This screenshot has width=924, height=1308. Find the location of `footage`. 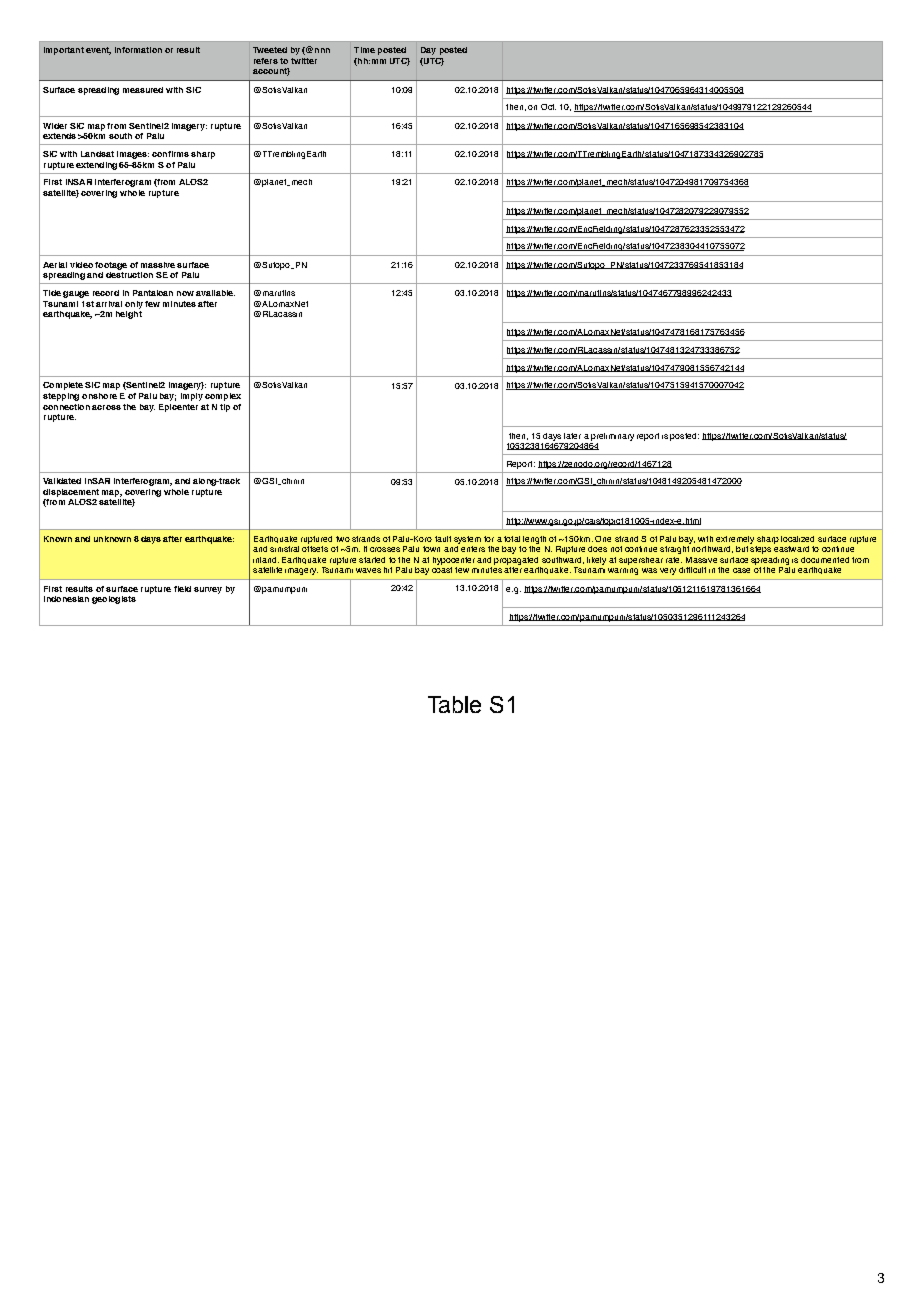

footage is located at coordinates (111, 266).
